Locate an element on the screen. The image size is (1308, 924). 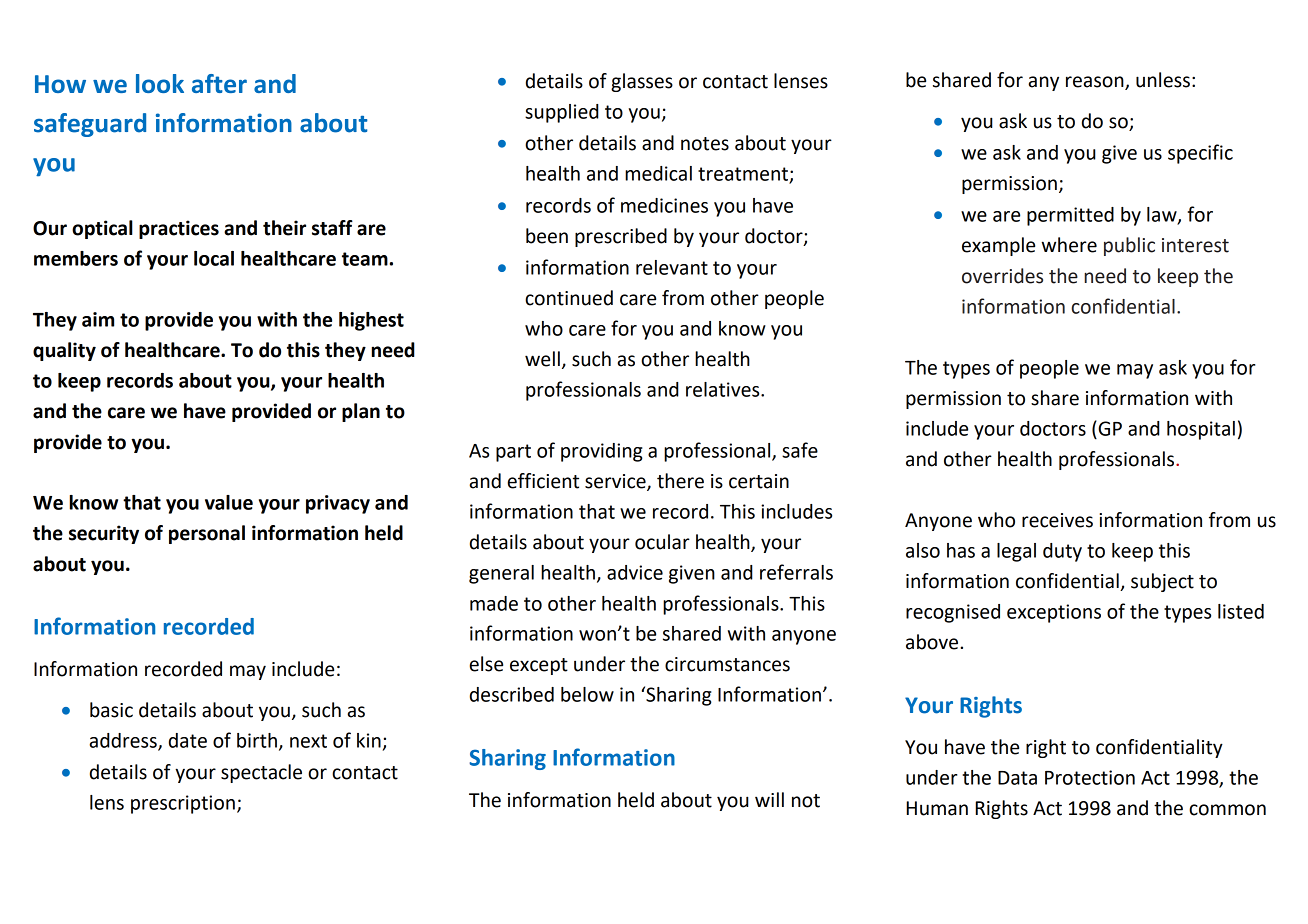
public is located at coordinates (1129, 246).
